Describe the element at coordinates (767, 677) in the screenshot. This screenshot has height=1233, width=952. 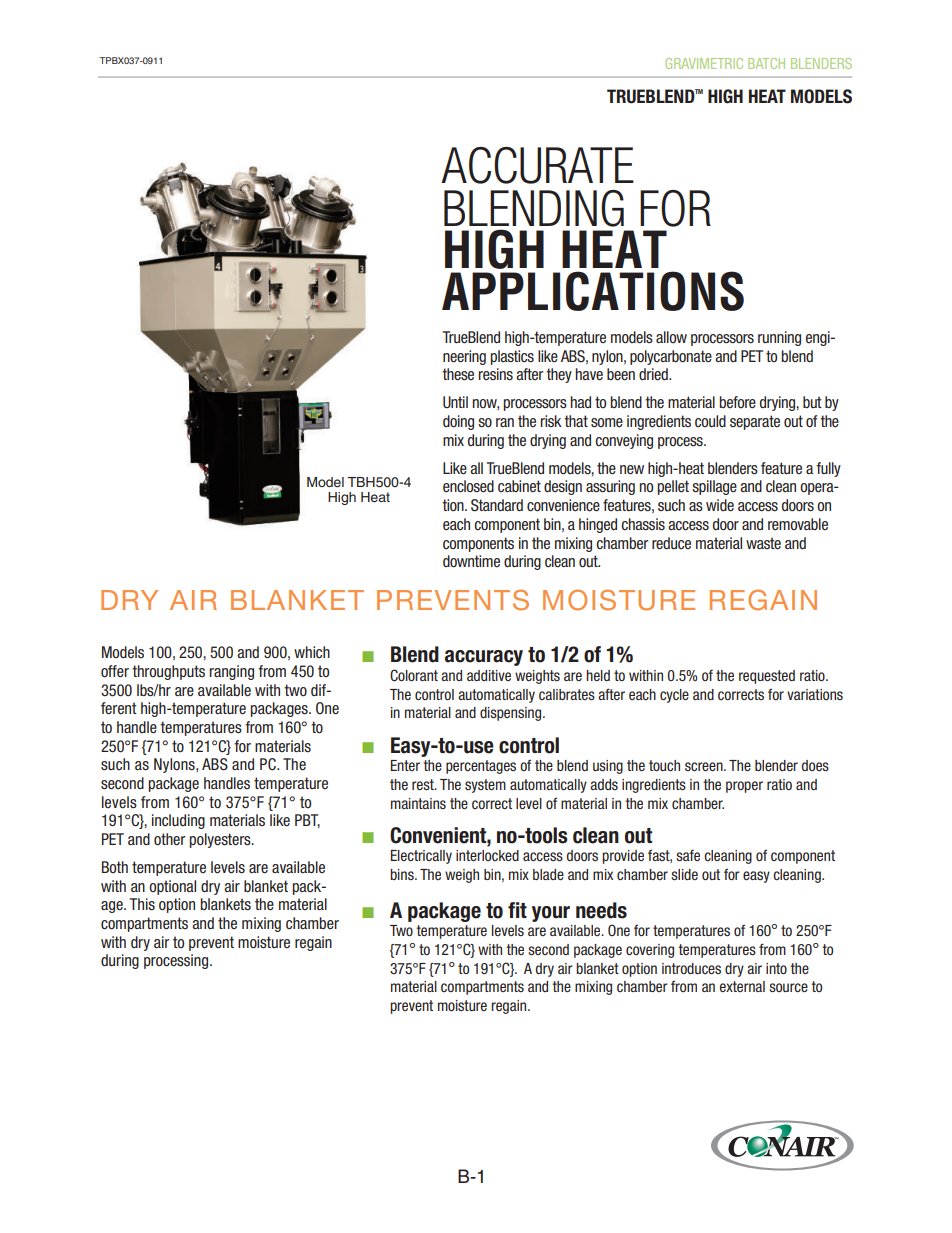
I see `requested` at that location.
